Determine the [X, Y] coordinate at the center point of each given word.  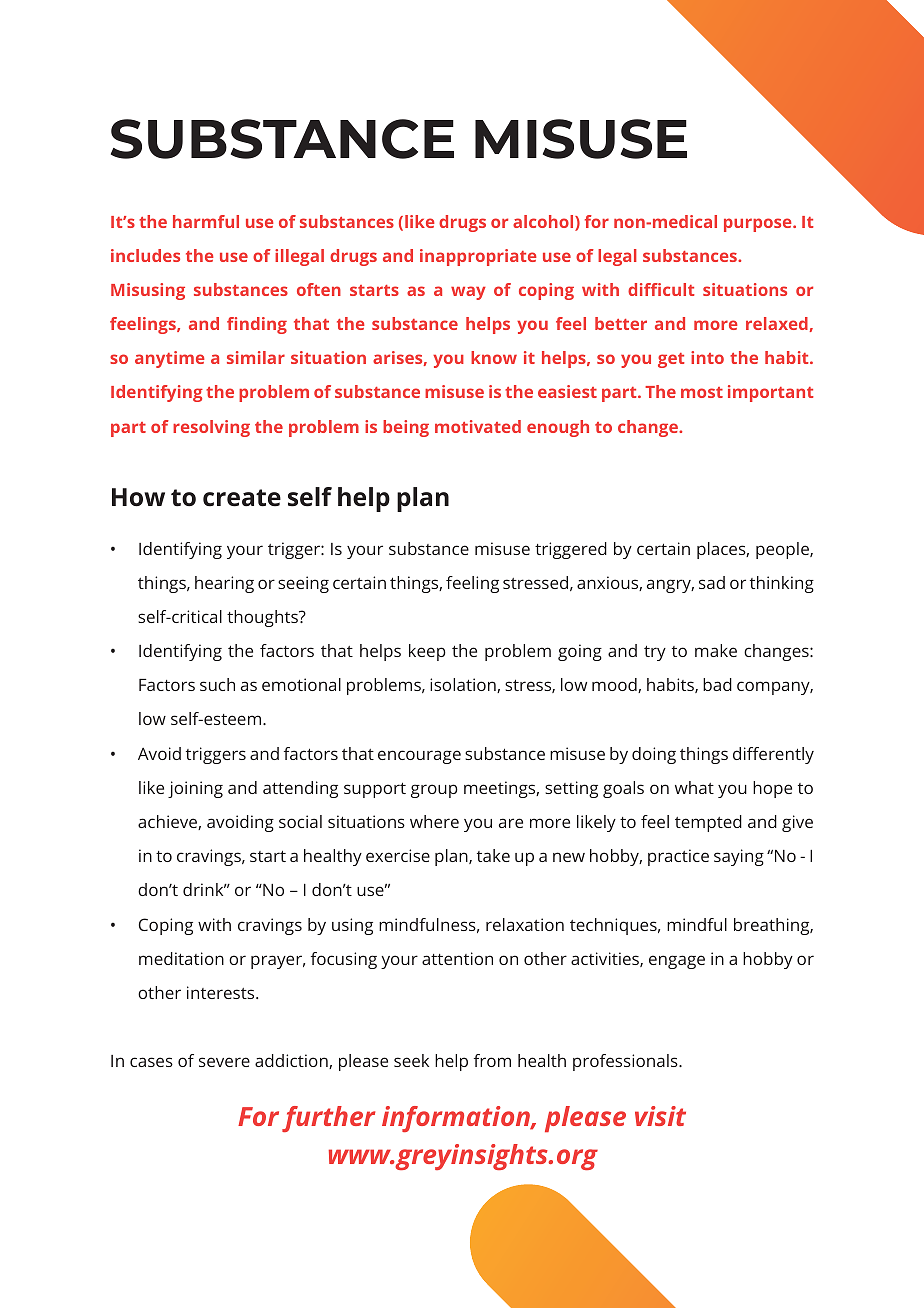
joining [195, 789]
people [783, 550]
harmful [206, 221]
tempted [708, 823]
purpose [759, 225]
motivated [478, 426]
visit [660, 1116]
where [434, 821]
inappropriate [478, 257]
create [242, 498]
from [492, 1060]
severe [224, 1062]
